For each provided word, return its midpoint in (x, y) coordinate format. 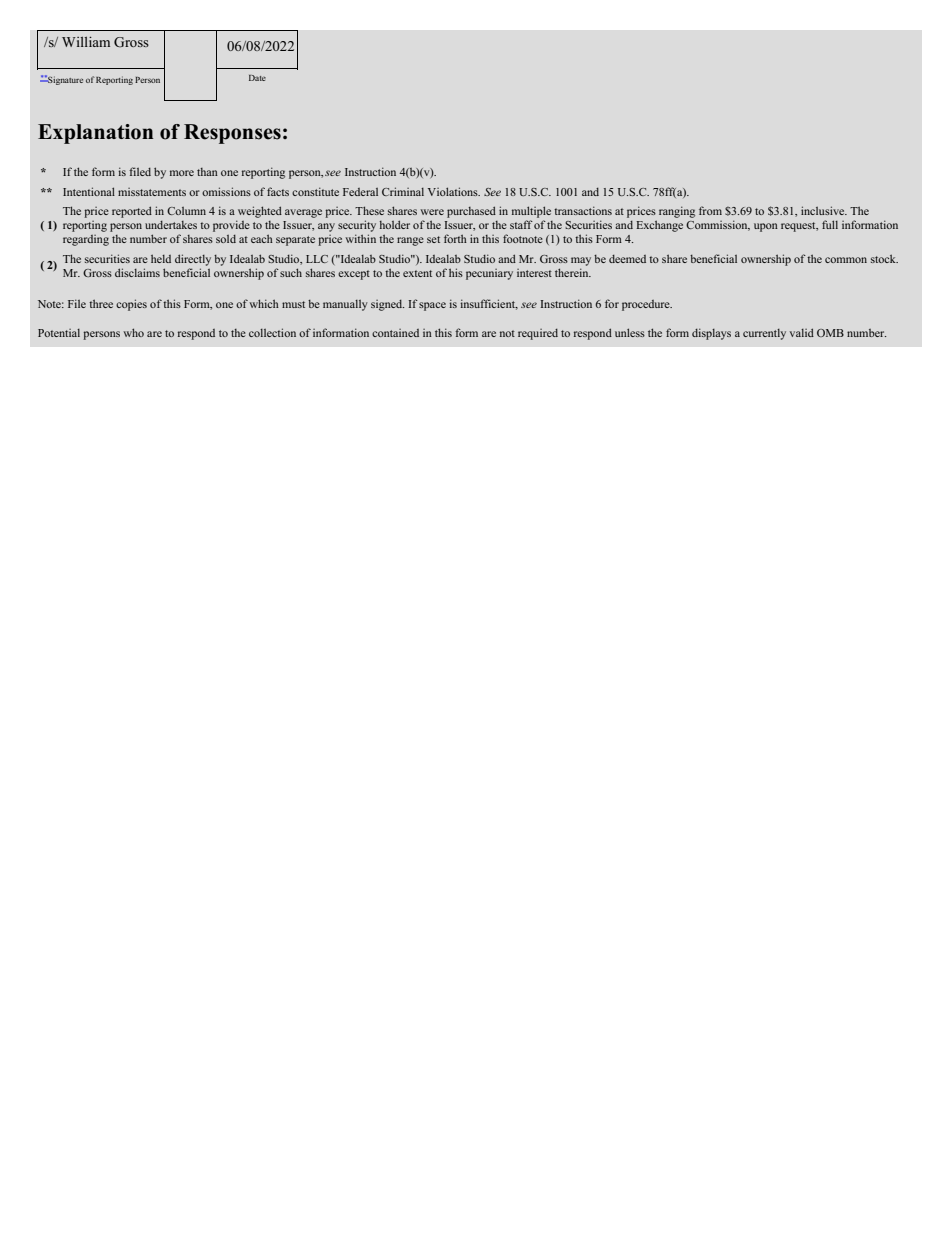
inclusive (824, 210)
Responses (232, 134)
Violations (454, 191)
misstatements (152, 192)
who (133, 332)
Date (257, 78)
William (86, 42)
